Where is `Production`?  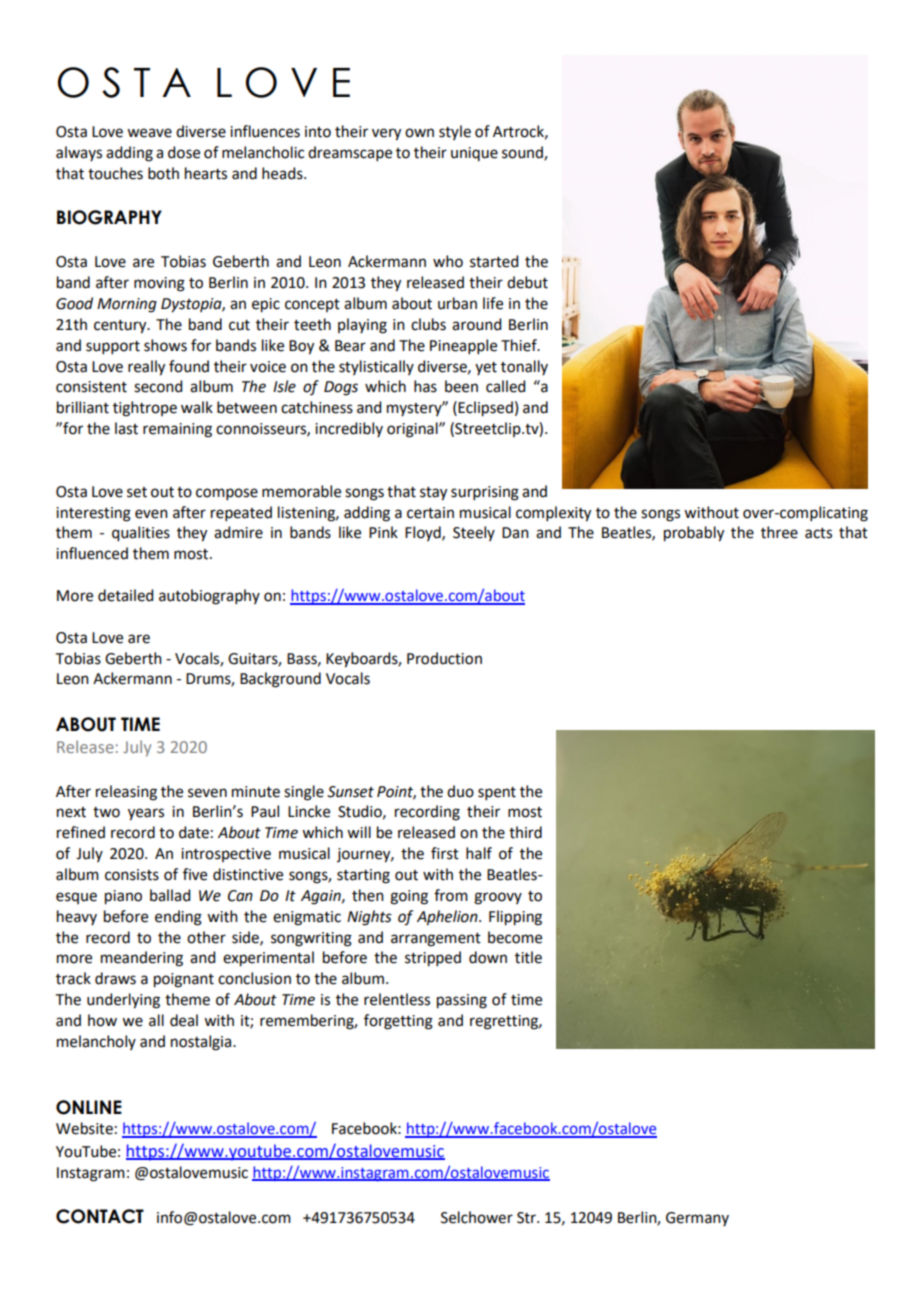 Production is located at coordinates (444, 658).
